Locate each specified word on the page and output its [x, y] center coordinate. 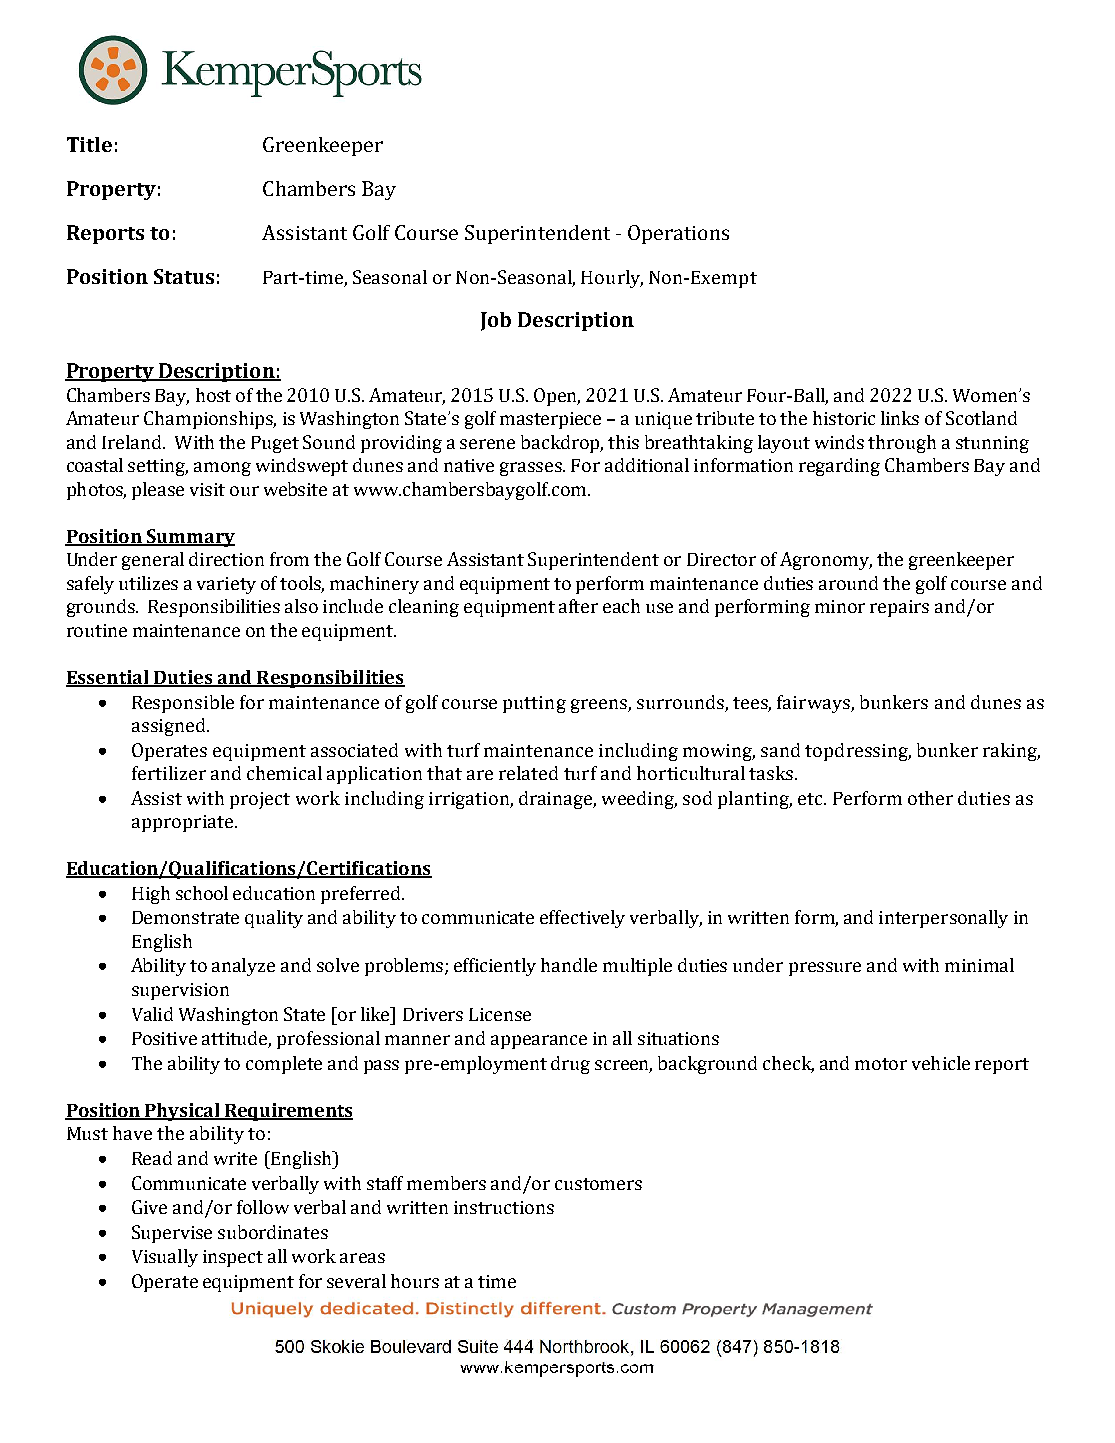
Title [89, 144]
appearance [539, 1042]
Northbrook [584, 1346]
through [902, 444]
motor [881, 1064]
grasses [532, 469]
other [930, 798]
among [222, 469]
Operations [678, 234]
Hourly [612, 279]
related [528, 773]
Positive [164, 1038]
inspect [233, 1258]
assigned [170, 727]
